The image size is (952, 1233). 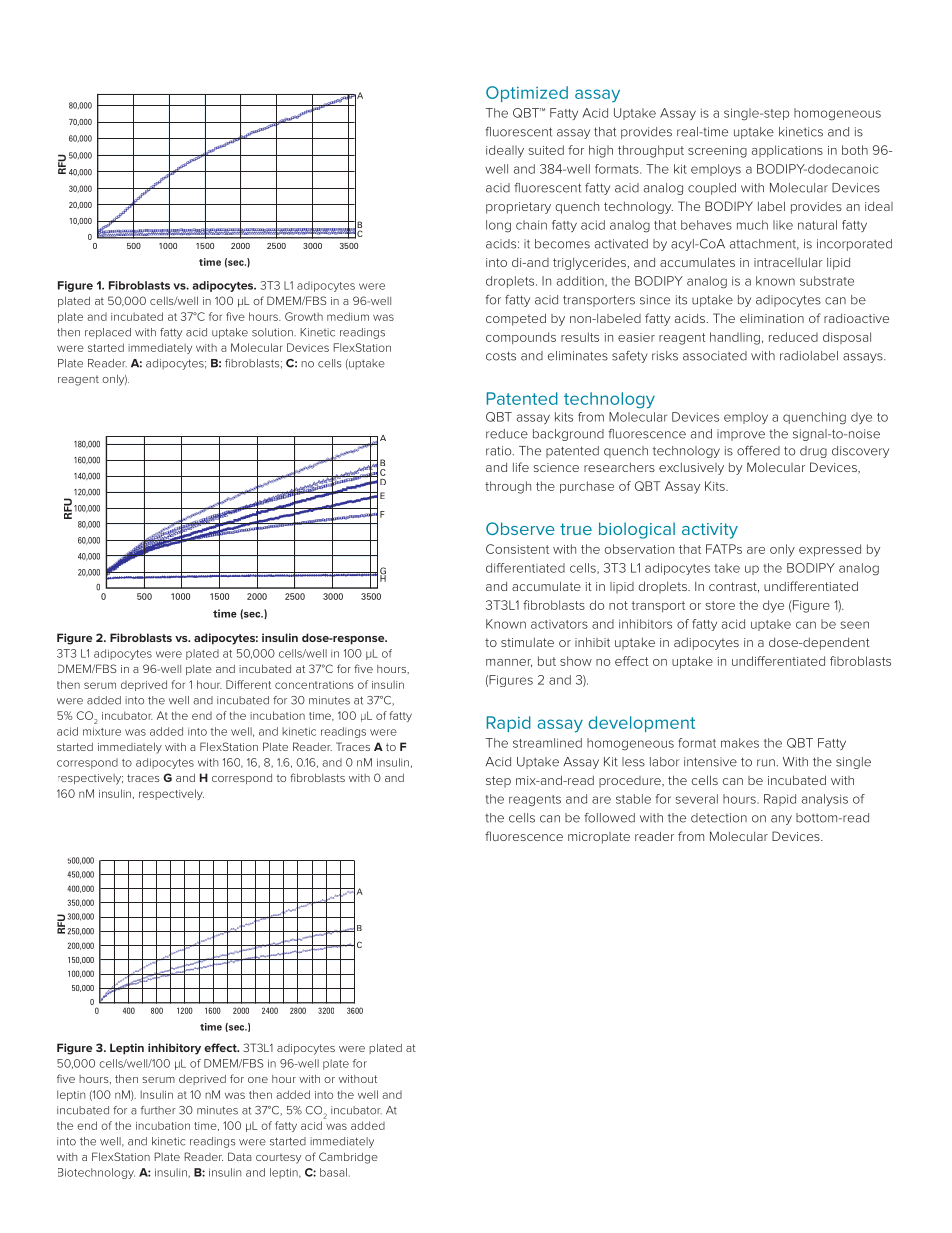 What do you see at coordinates (258, 1080) in the page?
I see `one` at bounding box center [258, 1080].
